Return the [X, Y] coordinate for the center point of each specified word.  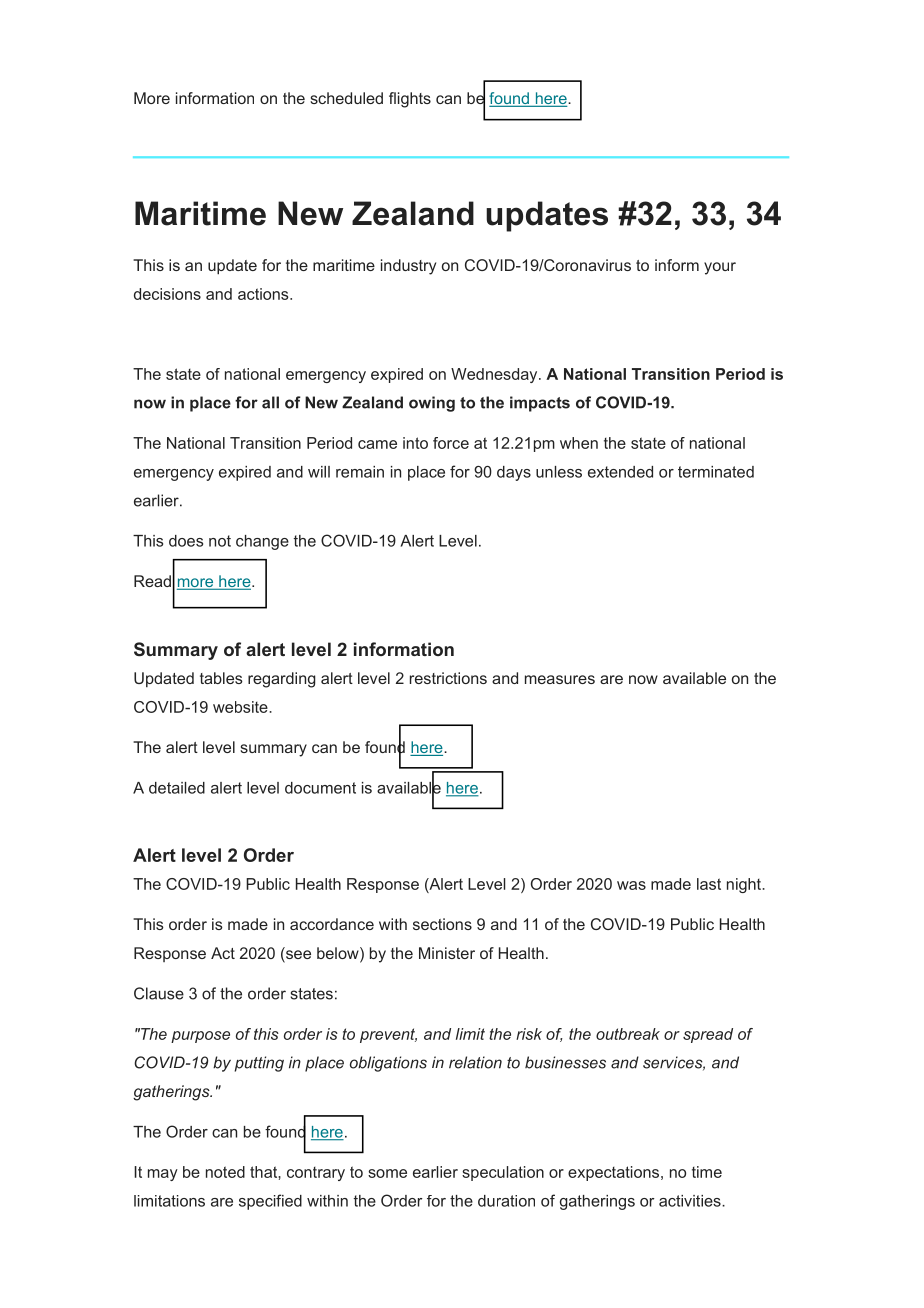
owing [432, 404]
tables [221, 678]
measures [560, 679]
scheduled [346, 98]
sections [442, 924]
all [270, 402]
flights [410, 100]
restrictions [448, 678]
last [709, 884]
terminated [716, 472]
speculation [503, 1173]
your [720, 268]
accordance [332, 924]
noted [225, 1172]
